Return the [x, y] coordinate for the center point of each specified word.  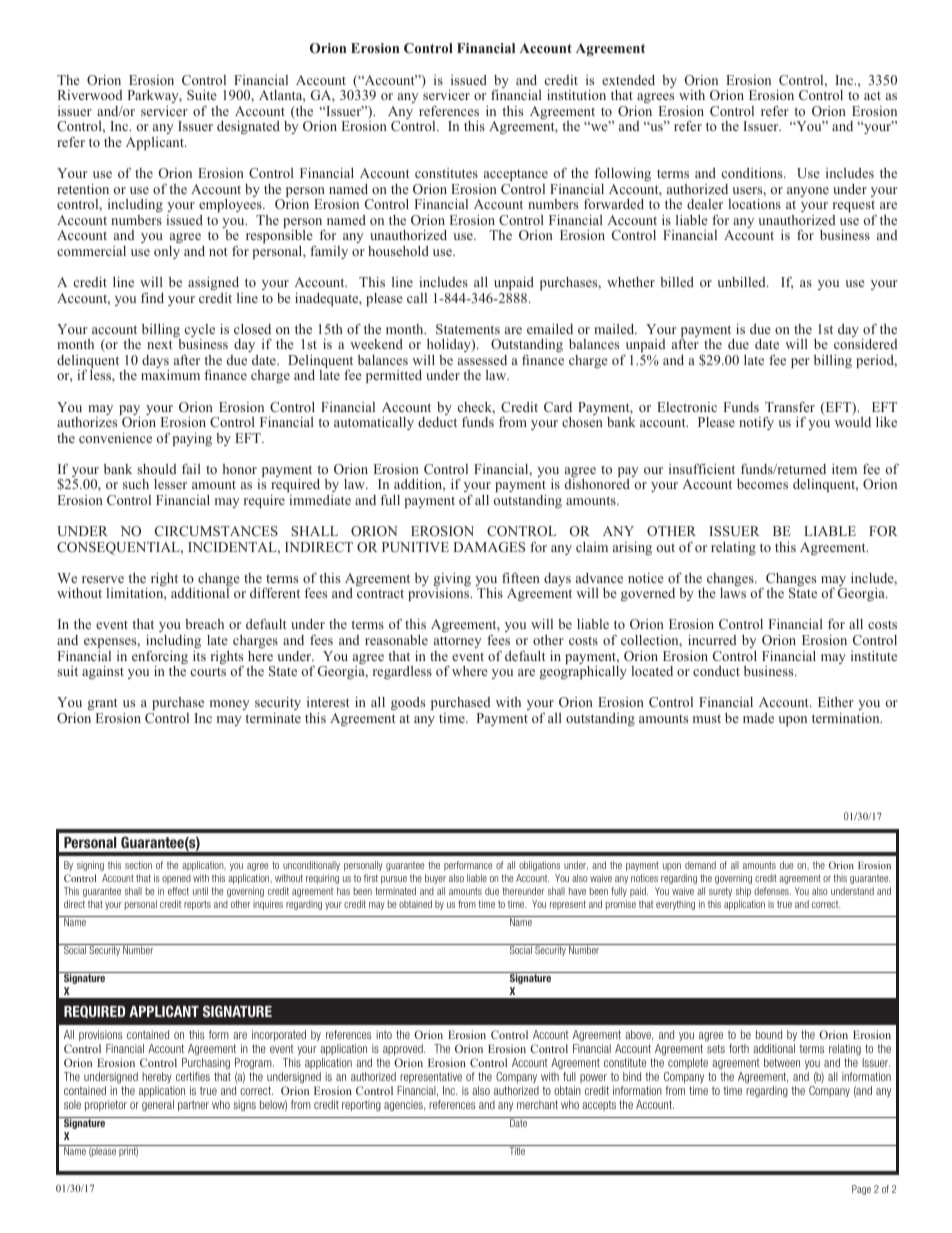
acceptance [516, 175]
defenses [772, 891]
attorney [457, 642]
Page [861, 1190]
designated [248, 127]
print [128, 1152]
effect [178, 891]
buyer [435, 879]
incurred [712, 640]
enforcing [160, 659]
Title [517, 1151]
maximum [170, 375]
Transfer [790, 407]
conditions [753, 173]
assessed [482, 360]
